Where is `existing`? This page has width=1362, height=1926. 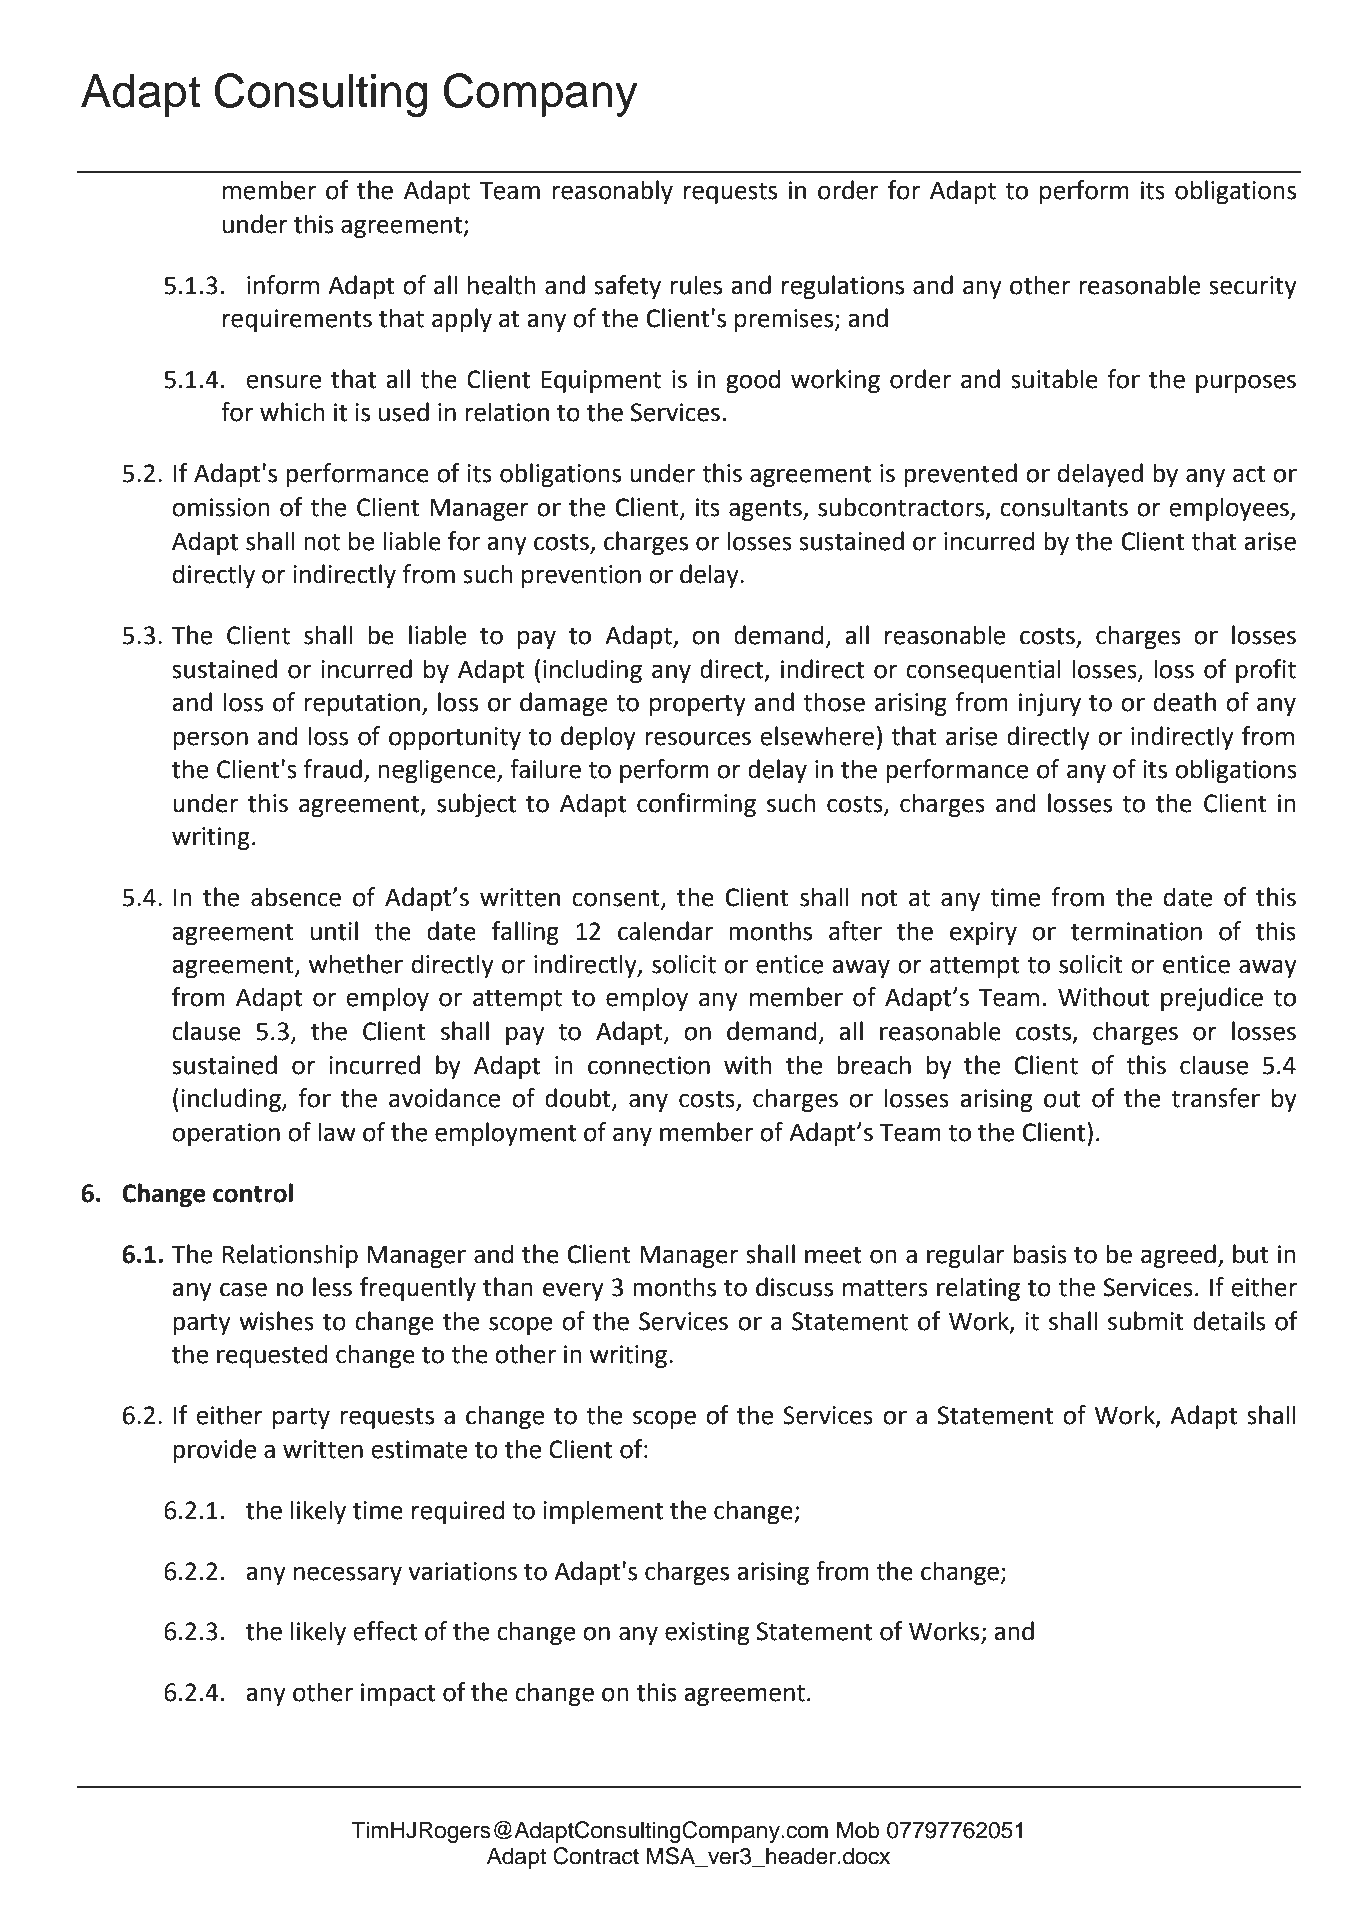 existing is located at coordinates (707, 1633).
